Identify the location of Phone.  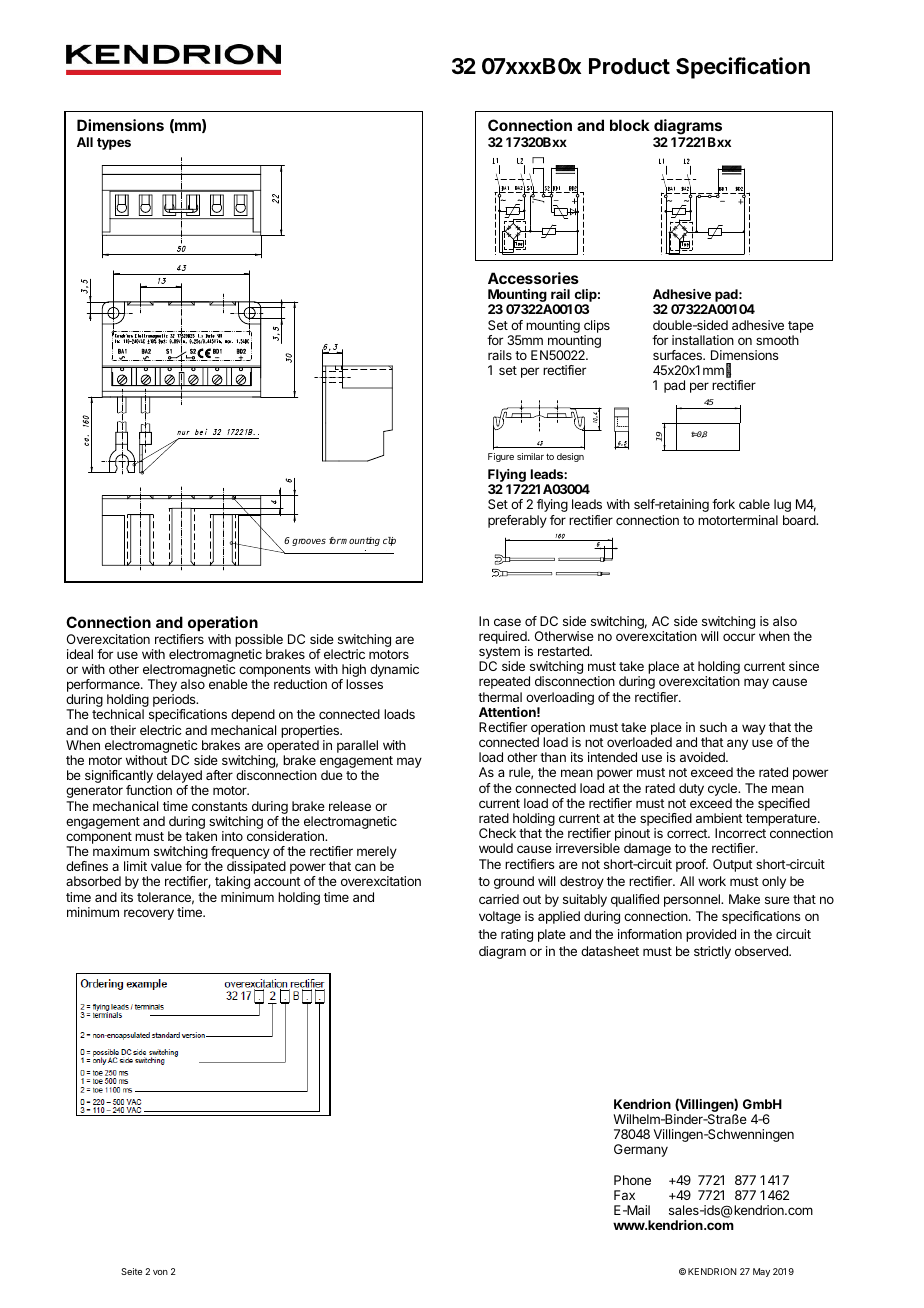
(632, 1180).
